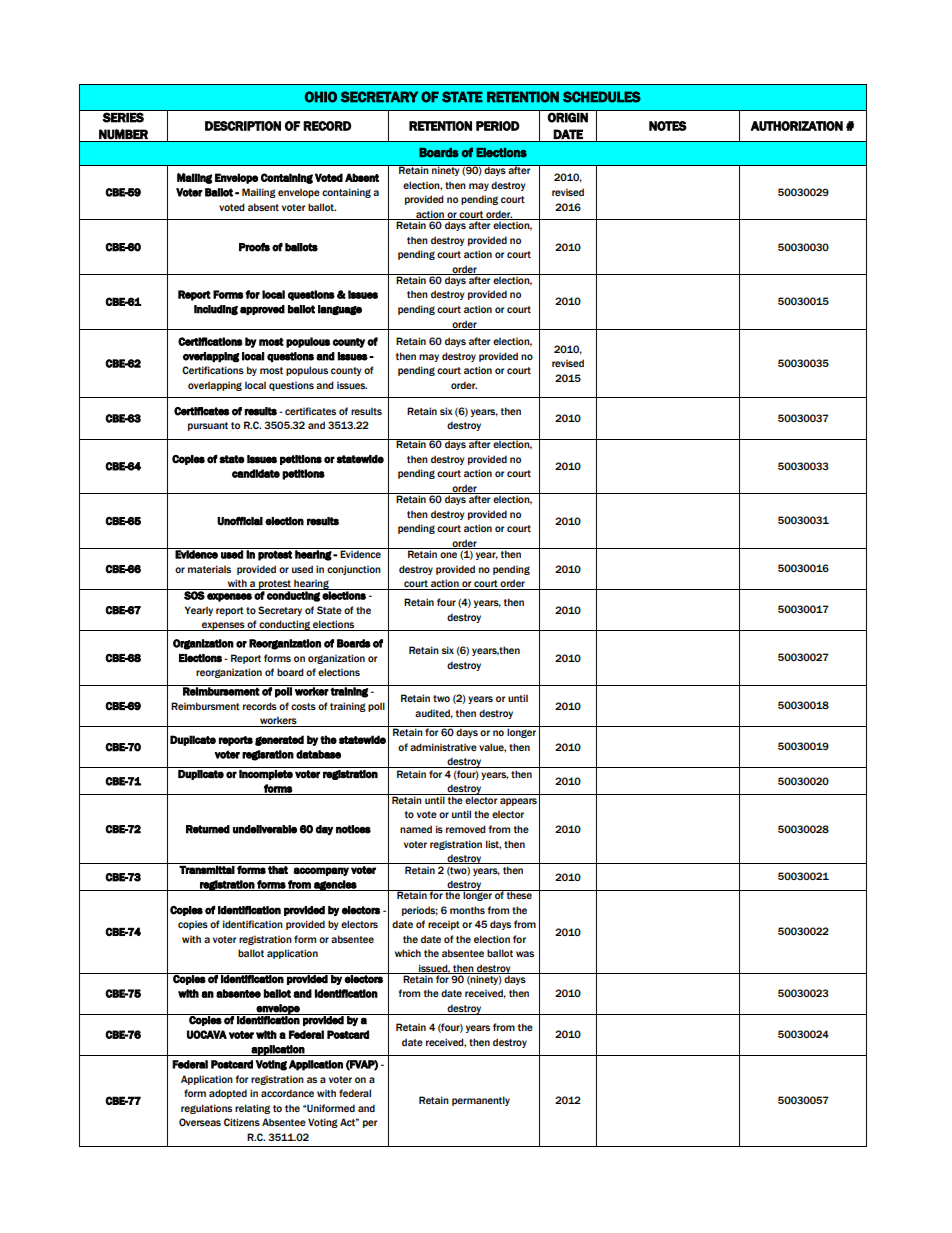 The height and width of the screenshot is (1233, 952). I want to click on one, so click(448, 555).
